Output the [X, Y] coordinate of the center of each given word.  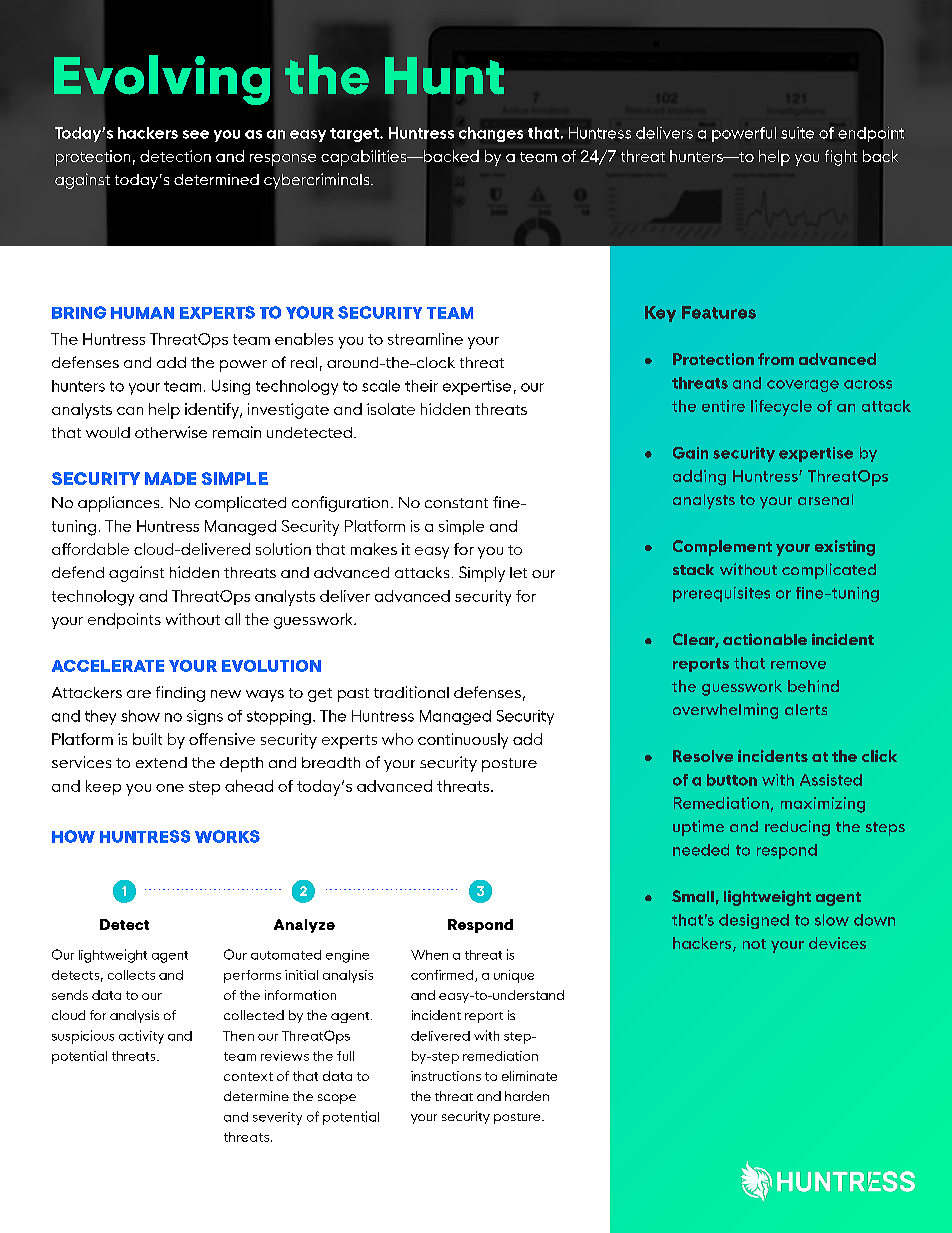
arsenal [825, 499]
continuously [463, 741]
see [196, 134]
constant [456, 503]
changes [491, 134]
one [170, 788]
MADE [170, 478]
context [248, 1076]
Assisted [831, 780]
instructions [446, 1076]
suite [797, 133]
